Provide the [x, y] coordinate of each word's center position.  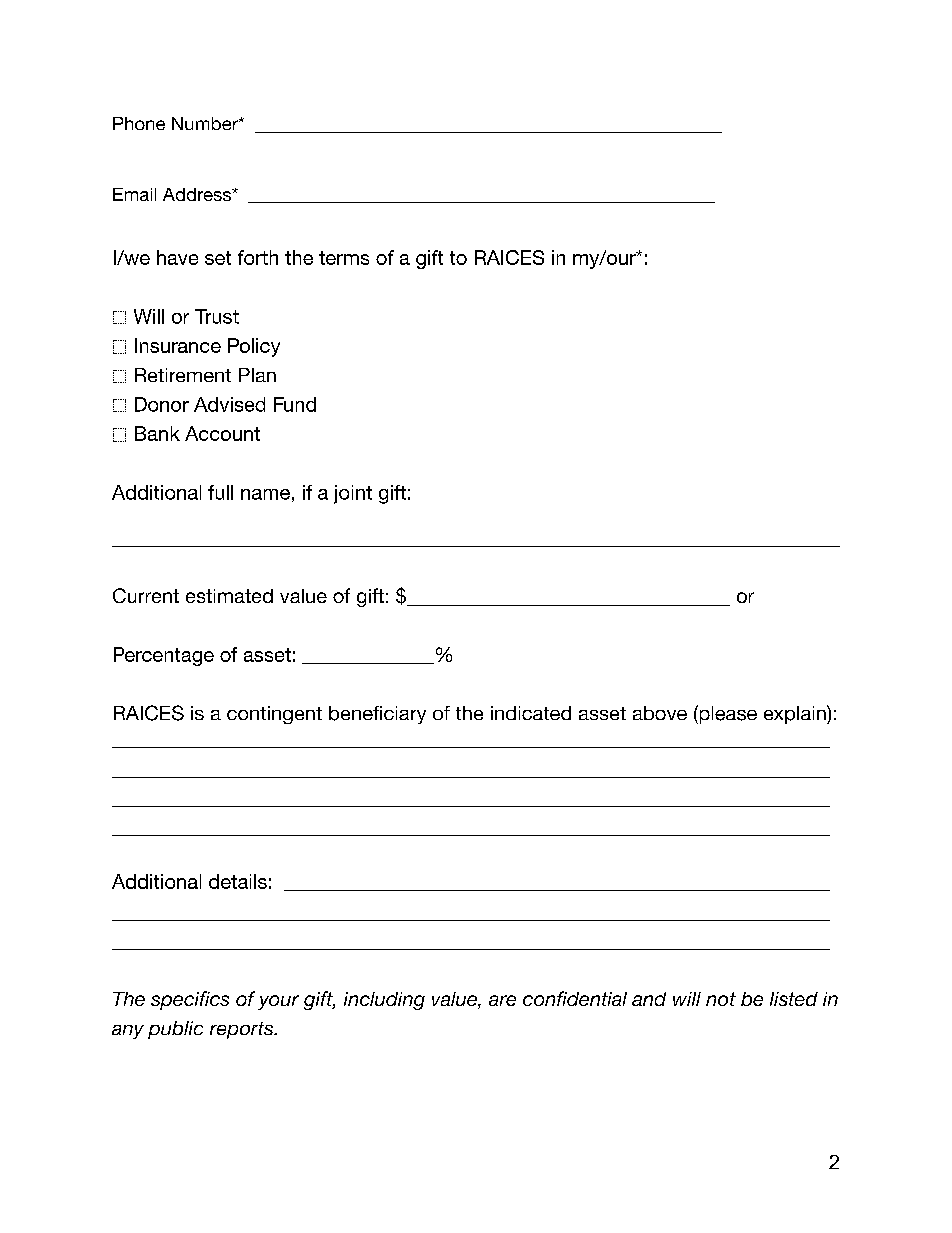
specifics [190, 1000]
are [502, 1000]
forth [258, 257]
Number [206, 123]
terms [344, 258]
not [721, 999]
